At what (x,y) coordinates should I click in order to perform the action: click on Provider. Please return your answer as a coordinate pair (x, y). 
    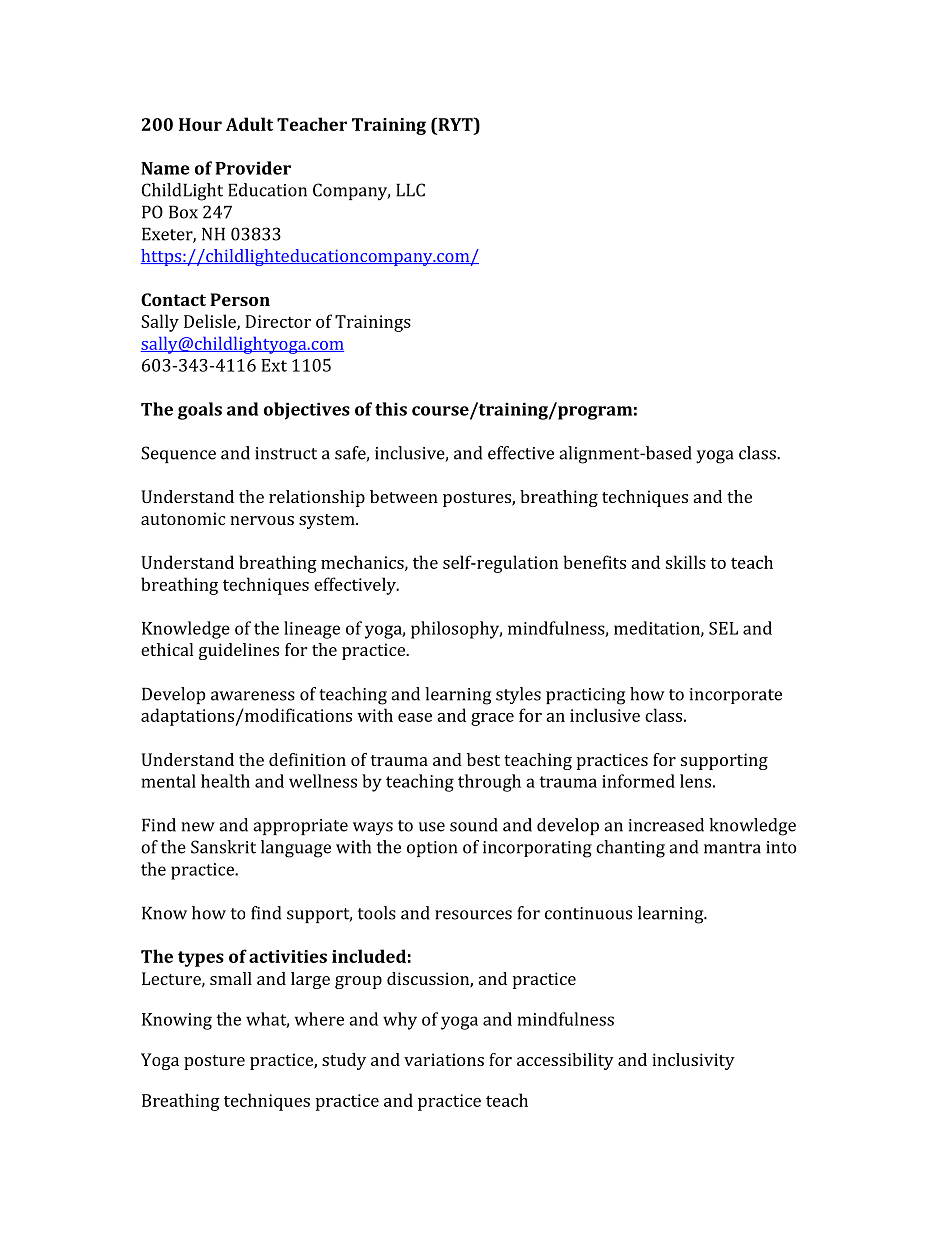
    Looking at the image, I should click on (253, 168).
